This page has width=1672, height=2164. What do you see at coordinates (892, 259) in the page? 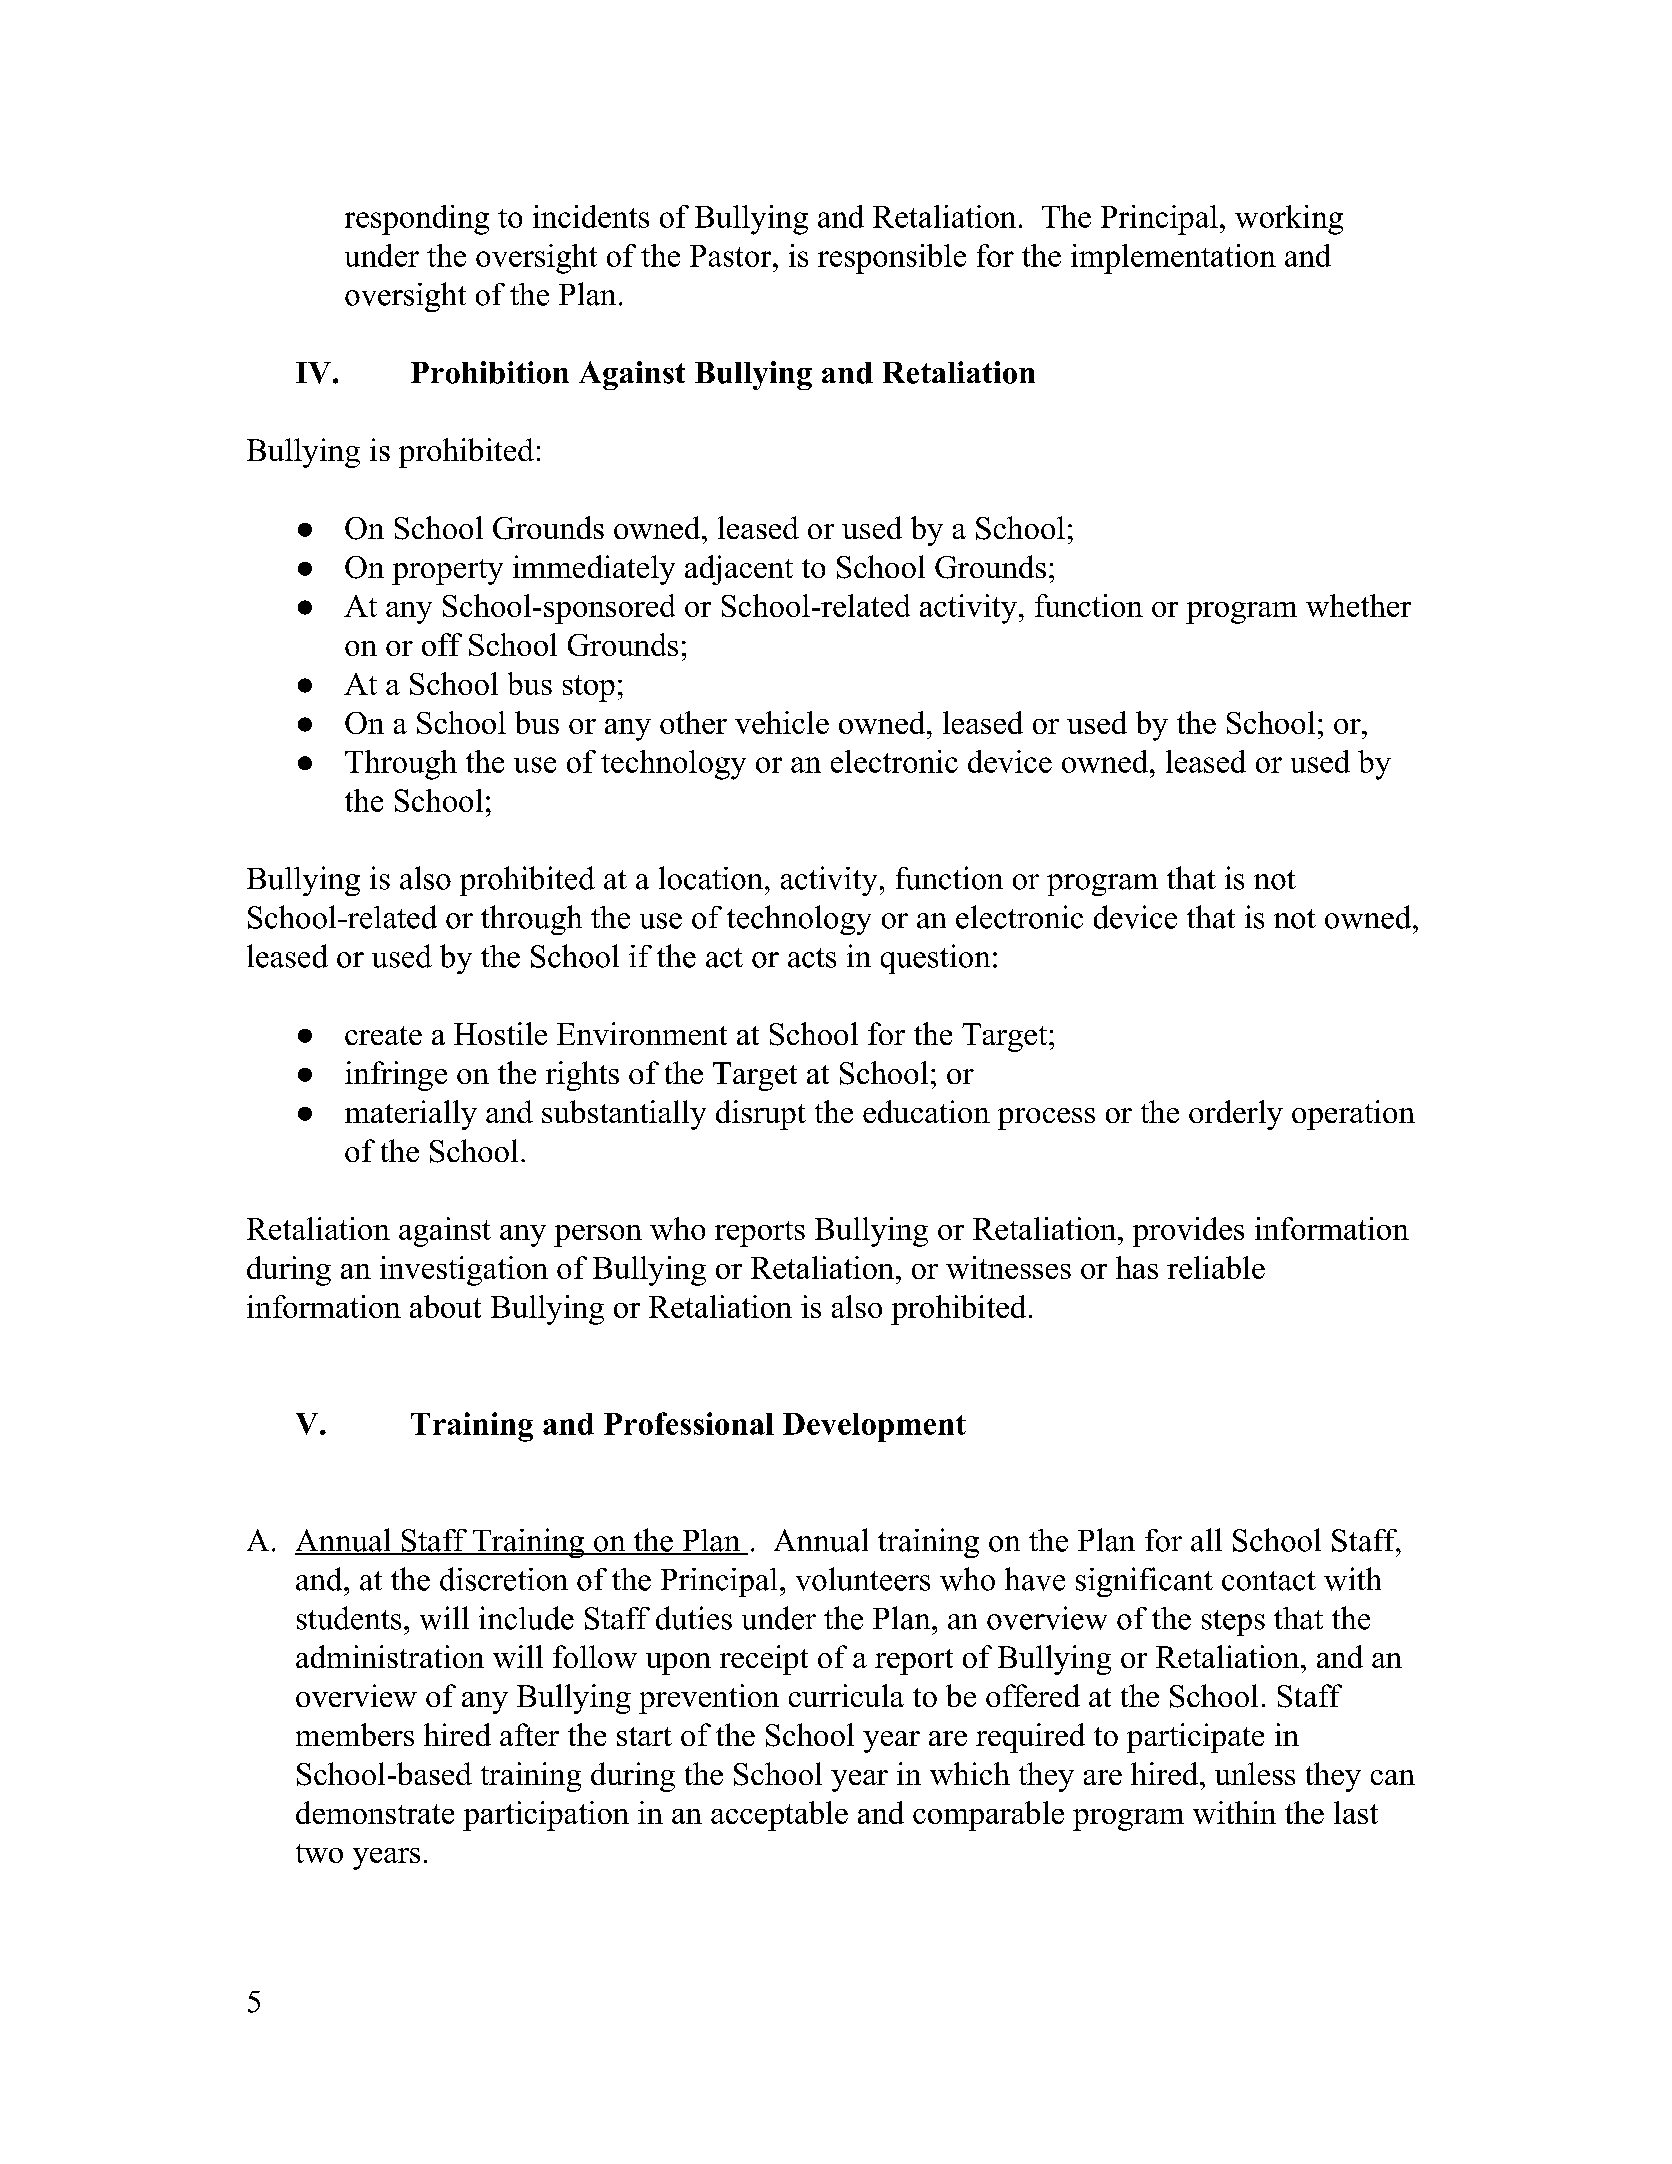
I see `responsible` at bounding box center [892, 259].
